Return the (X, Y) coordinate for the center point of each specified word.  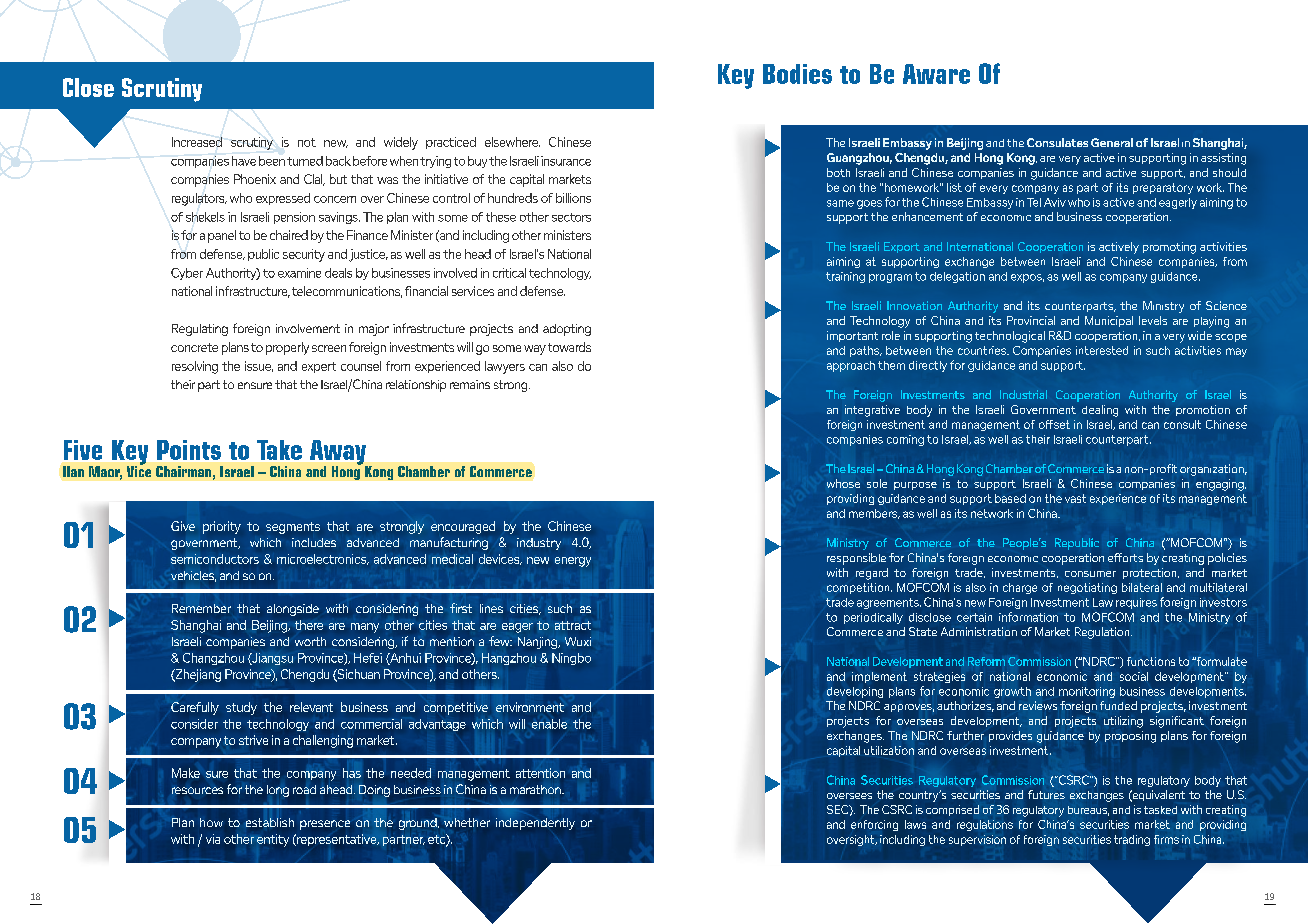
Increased (197, 142)
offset (1054, 424)
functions (1151, 661)
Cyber (187, 274)
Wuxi (578, 641)
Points (189, 450)
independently (535, 824)
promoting (1169, 248)
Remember (201, 608)
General (1112, 142)
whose (843, 483)
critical (509, 273)
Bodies (797, 74)
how (211, 822)
